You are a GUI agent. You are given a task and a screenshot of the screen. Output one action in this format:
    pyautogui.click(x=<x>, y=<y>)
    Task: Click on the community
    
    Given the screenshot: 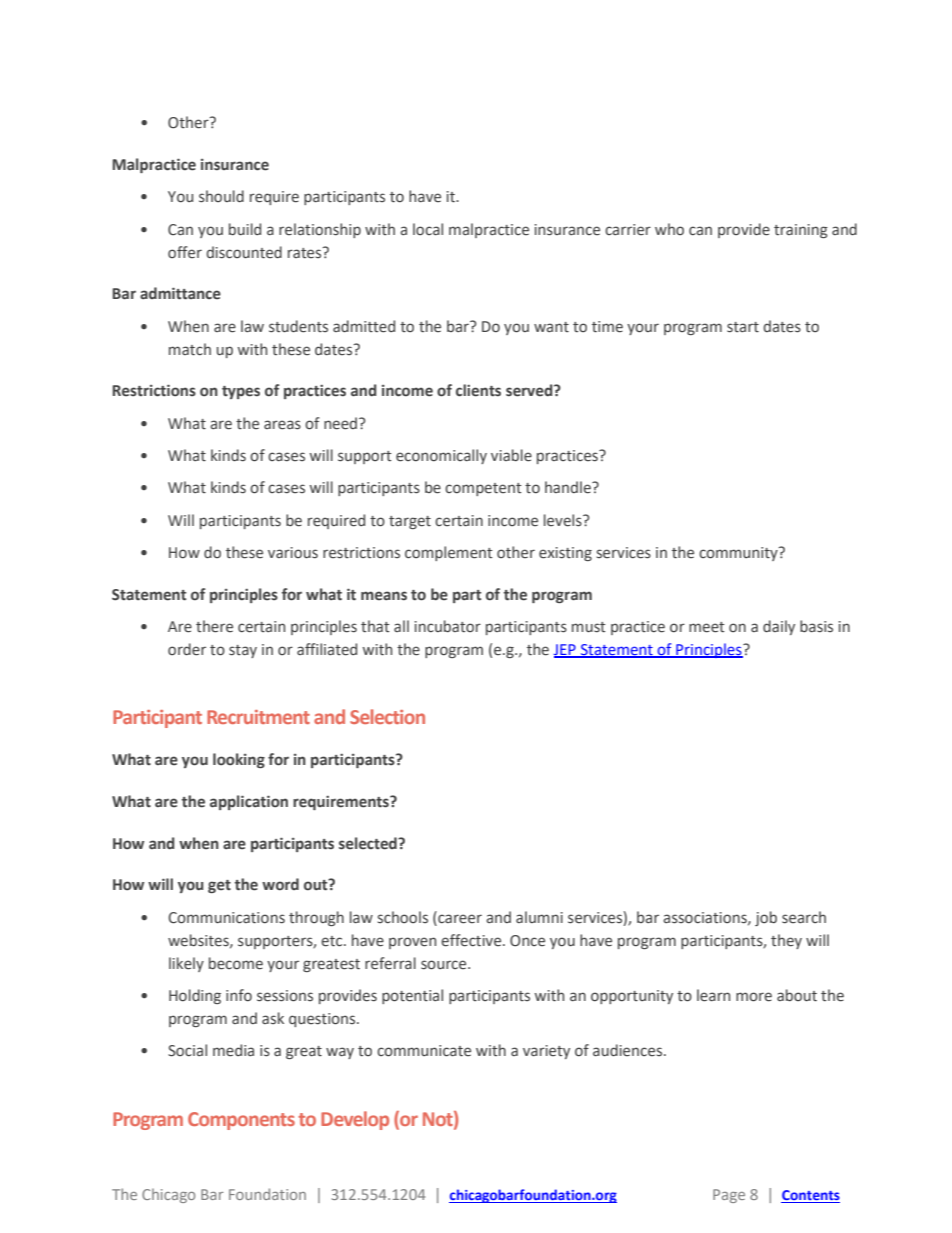 What is the action you would take?
    pyautogui.click(x=739, y=554)
